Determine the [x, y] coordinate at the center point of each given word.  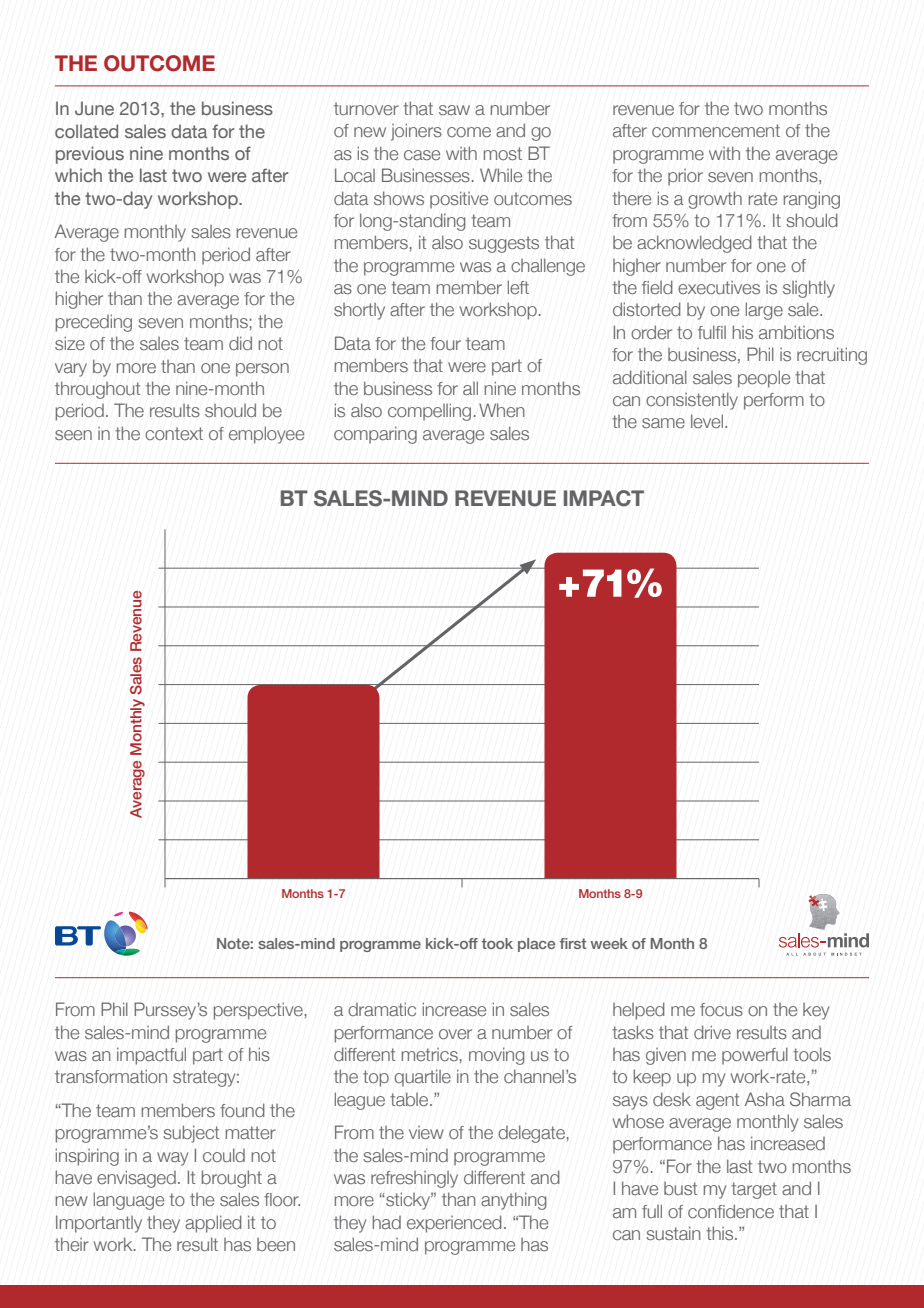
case [422, 155]
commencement [716, 131]
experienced [454, 1224]
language [128, 1201]
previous [90, 155]
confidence [731, 1211]
